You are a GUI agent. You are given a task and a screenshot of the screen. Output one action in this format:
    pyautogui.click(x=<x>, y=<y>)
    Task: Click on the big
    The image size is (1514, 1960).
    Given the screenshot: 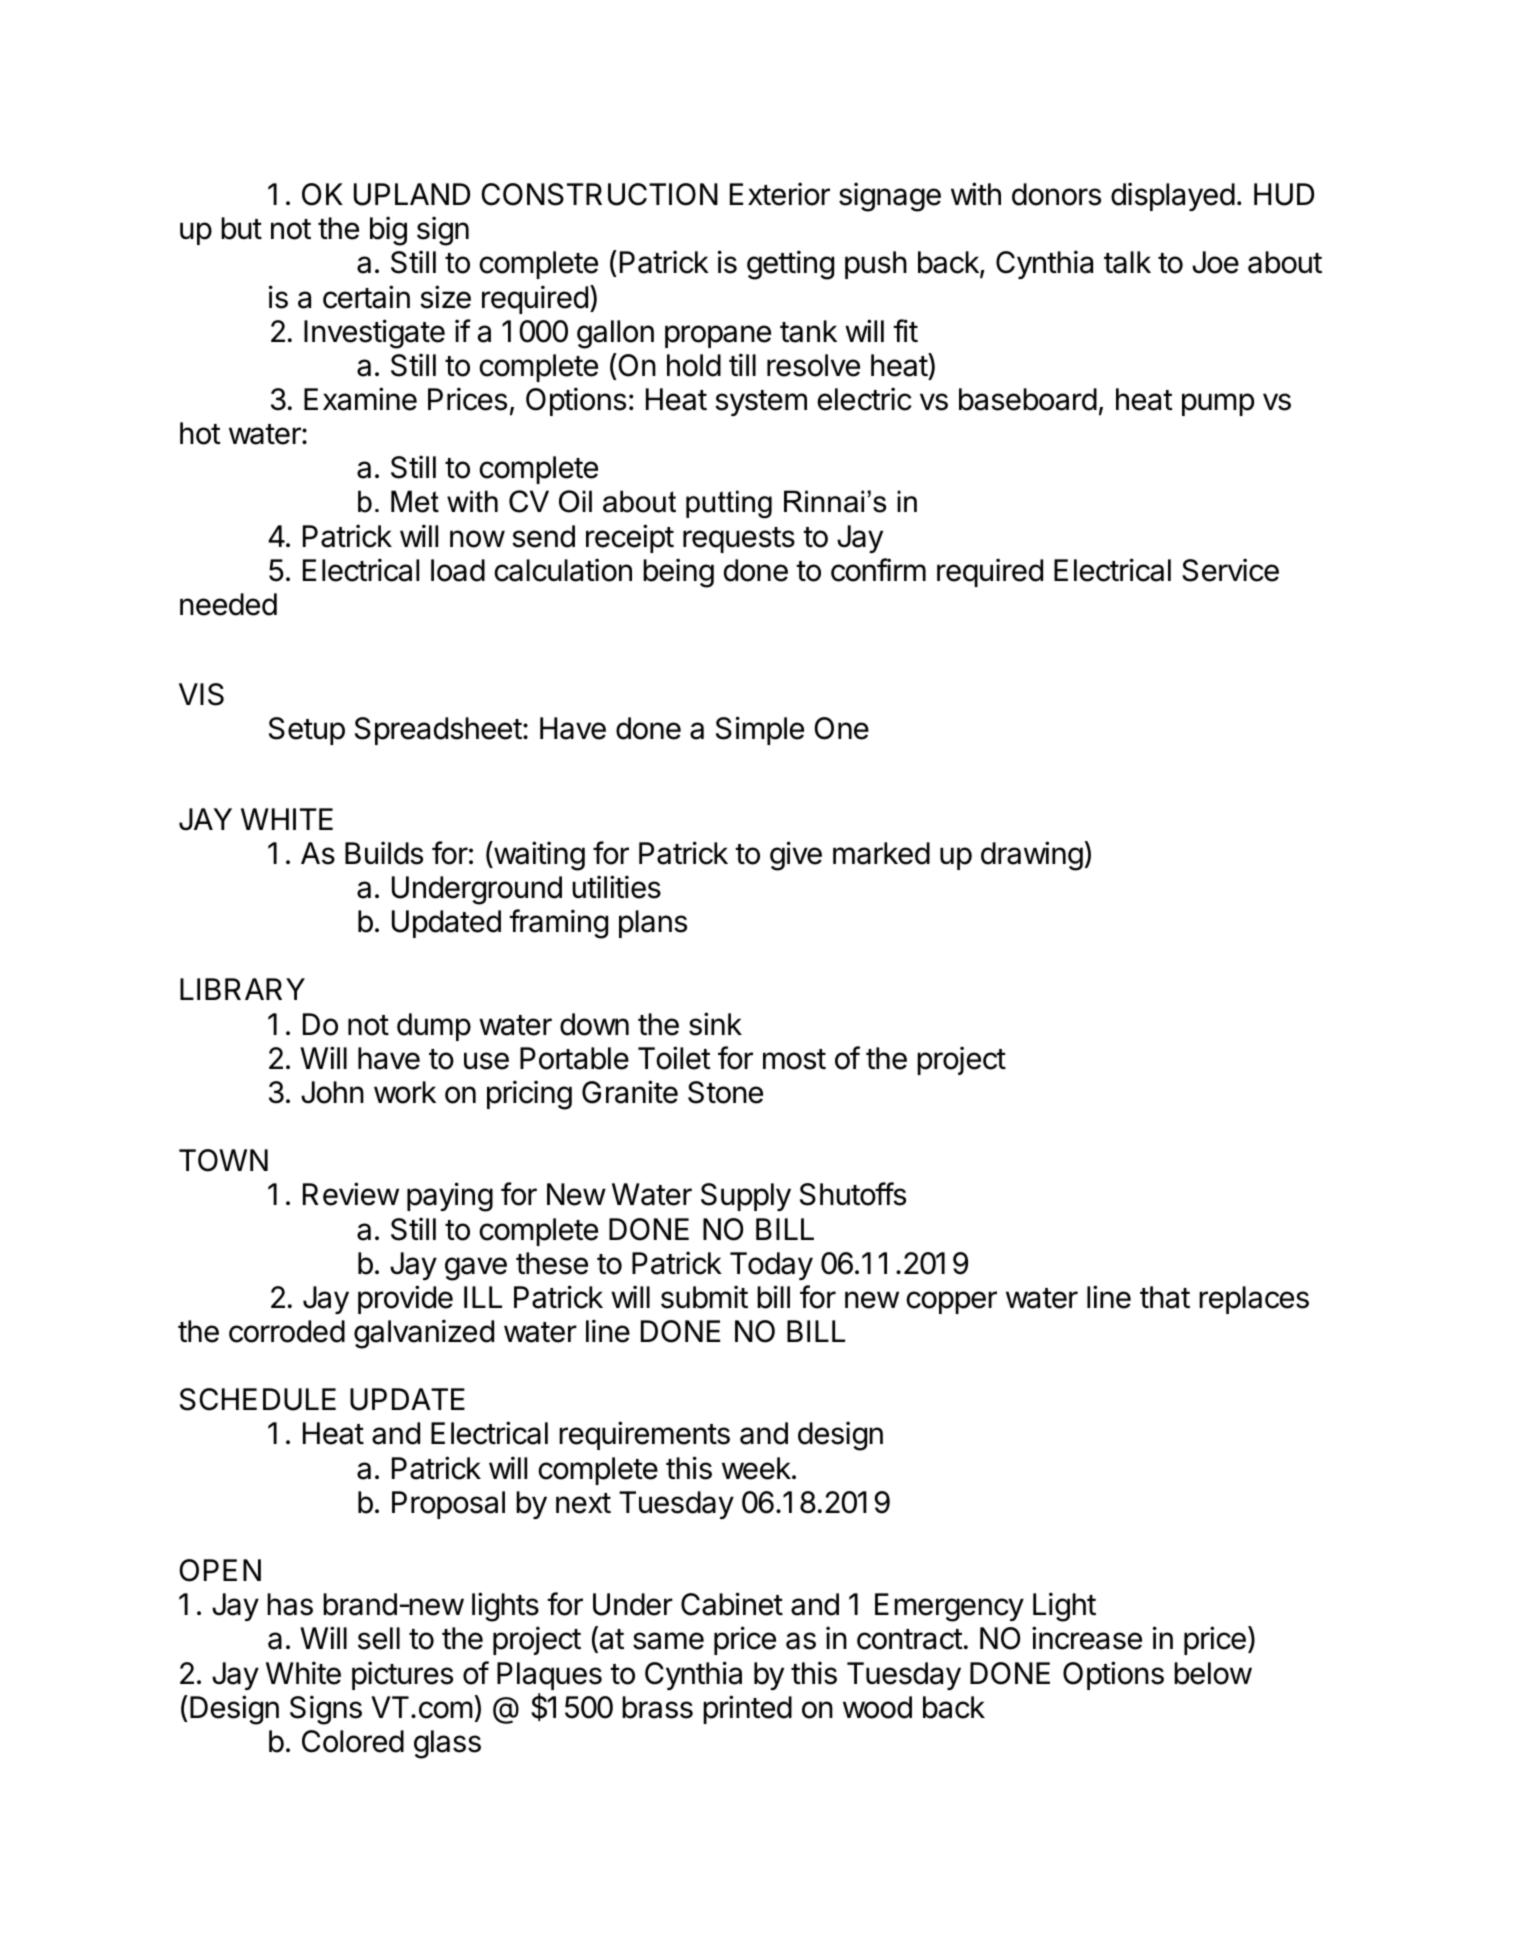 What is the action you would take?
    pyautogui.click(x=388, y=231)
